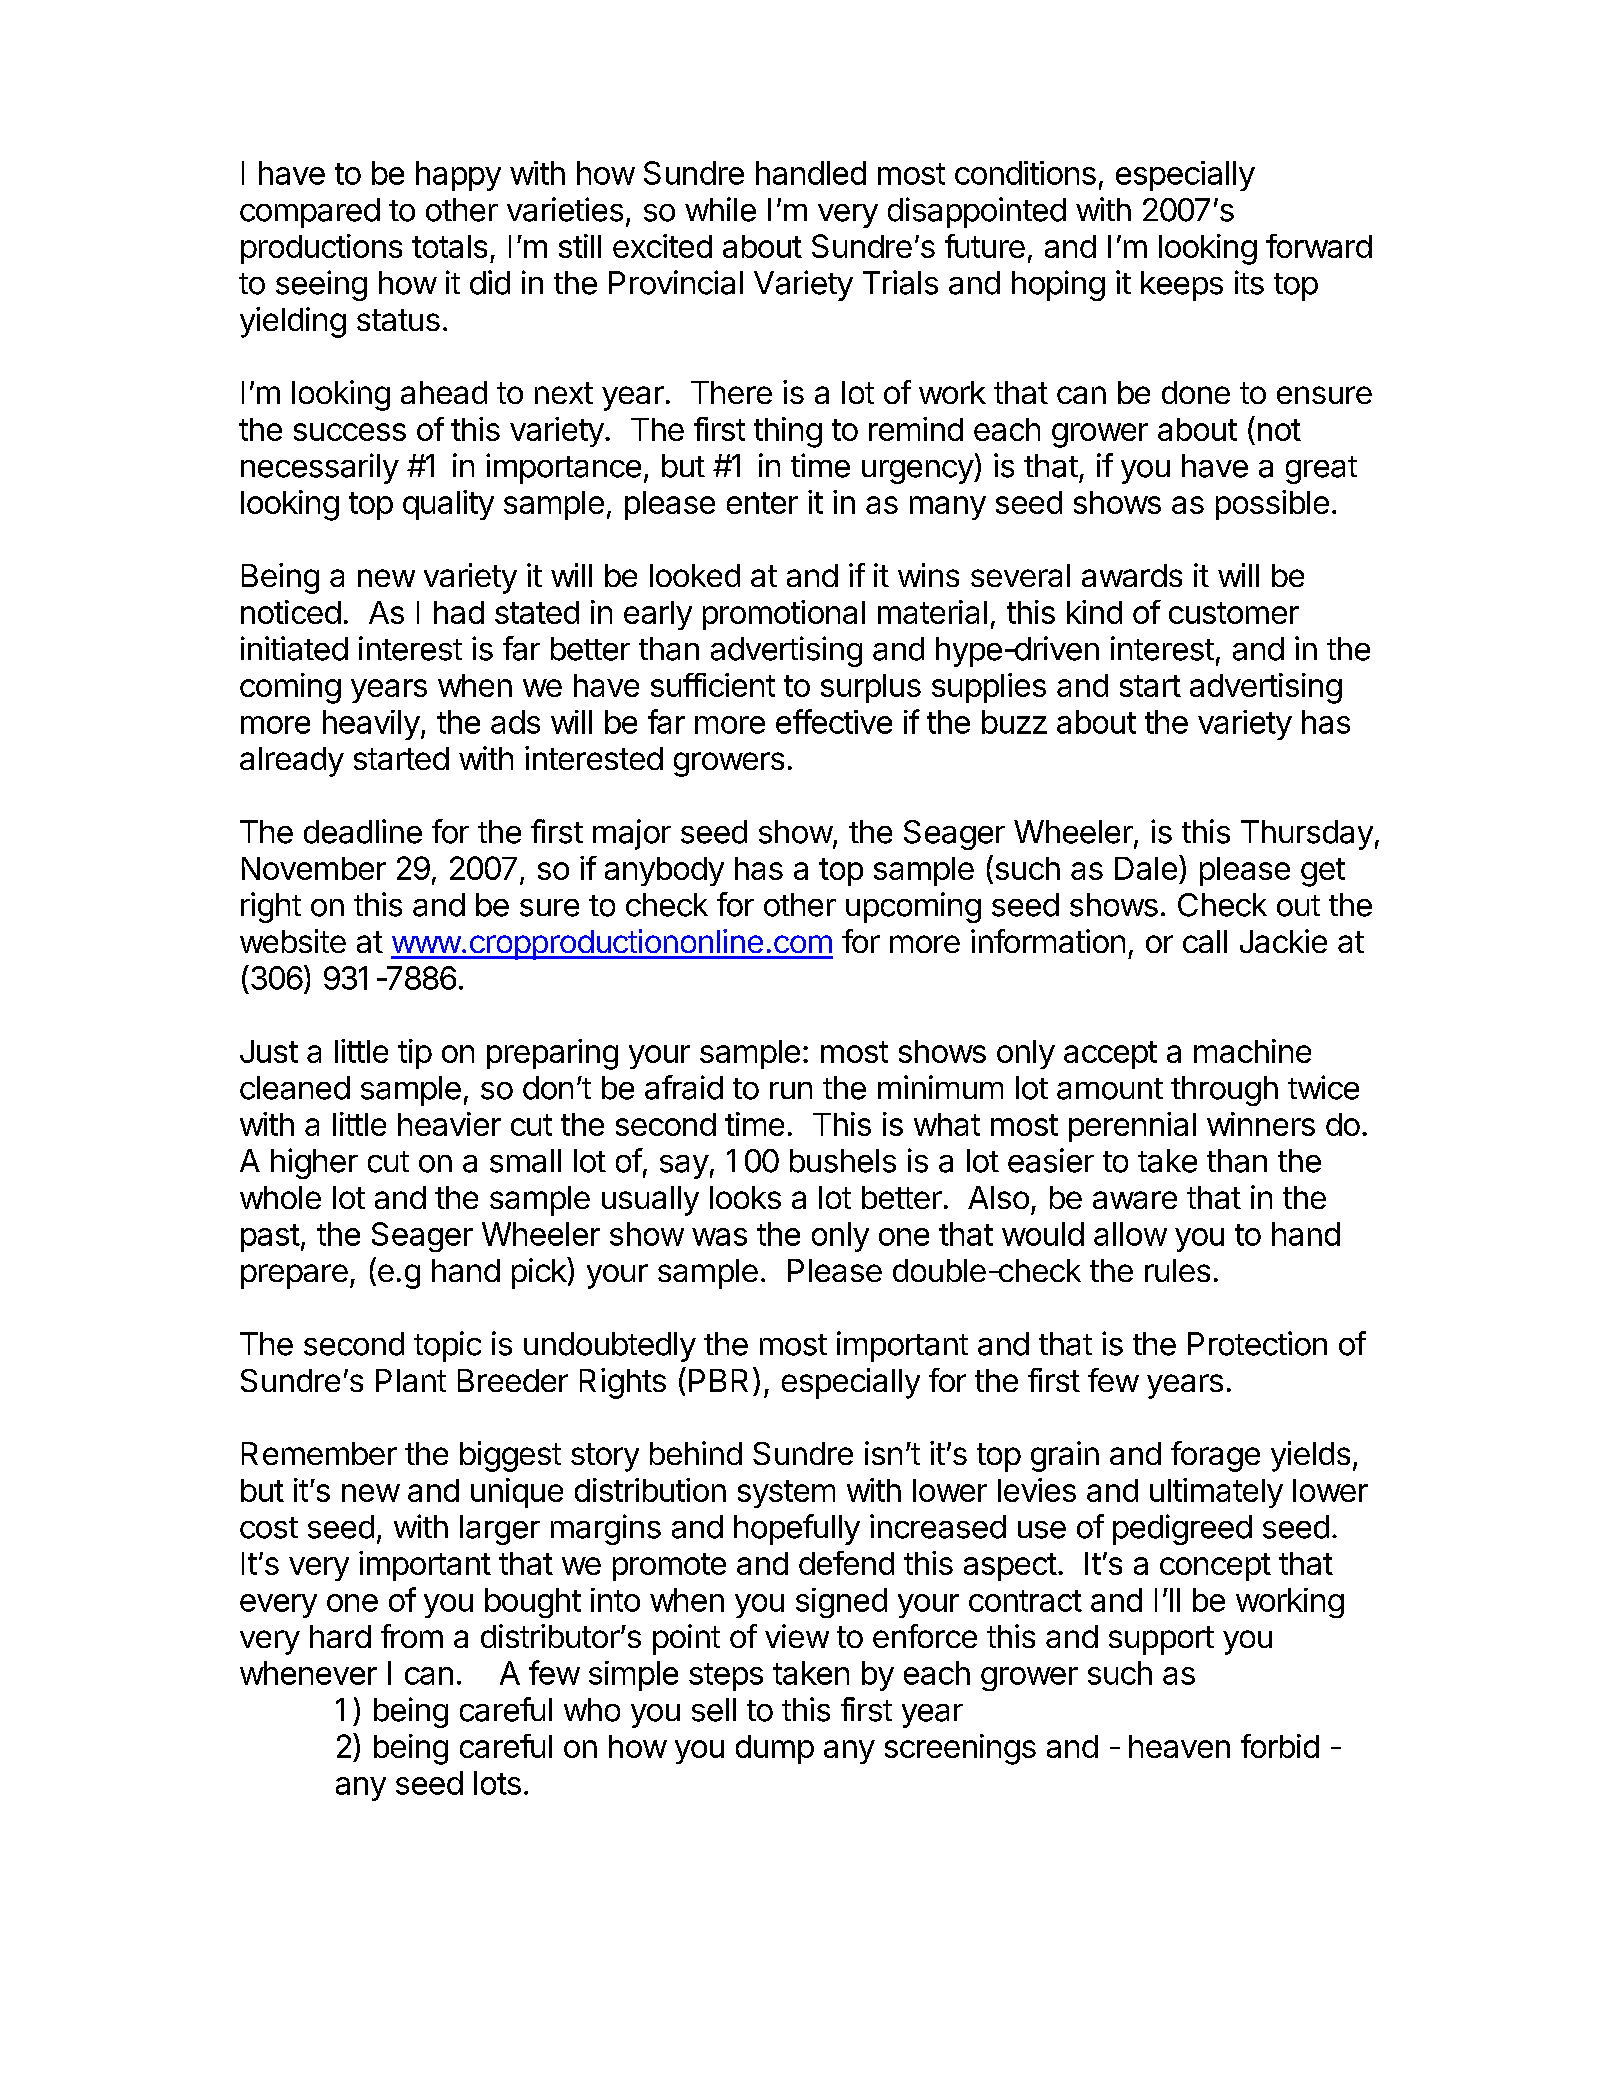 The height and width of the document is (2100, 1623). I want to click on keeps, so click(1182, 286).
